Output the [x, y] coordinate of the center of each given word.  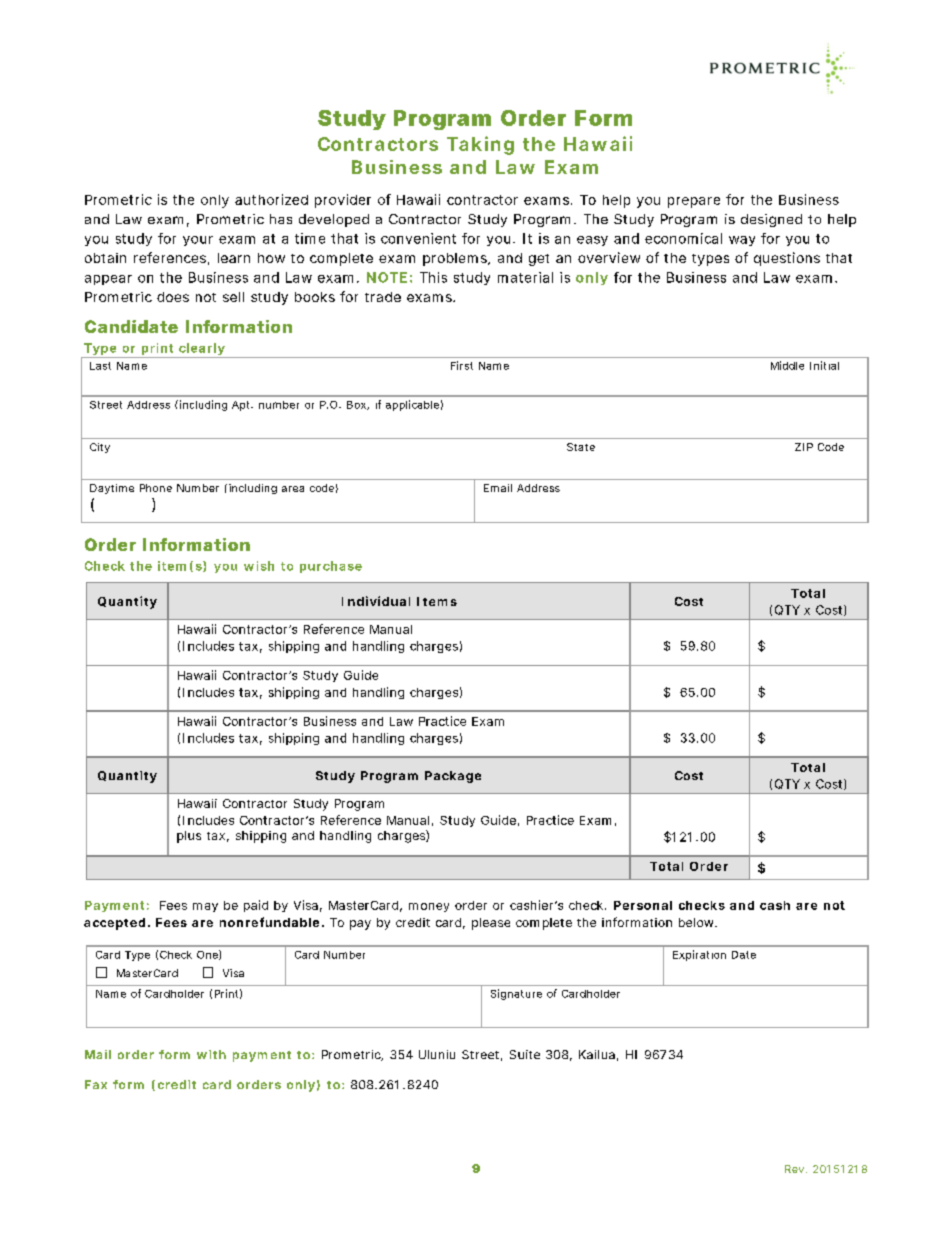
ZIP [804, 447]
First [462, 365]
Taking [480, 145]
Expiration [699, 955]
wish [259, 566]
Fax [96, 1084]
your [198, 241]
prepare [694, 202]
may [205, 907]
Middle [787, 365]
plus [189, 837]
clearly [202, 350]
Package [453, 777]
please [491, 924]
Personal [643, 905]
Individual [376, 601]
